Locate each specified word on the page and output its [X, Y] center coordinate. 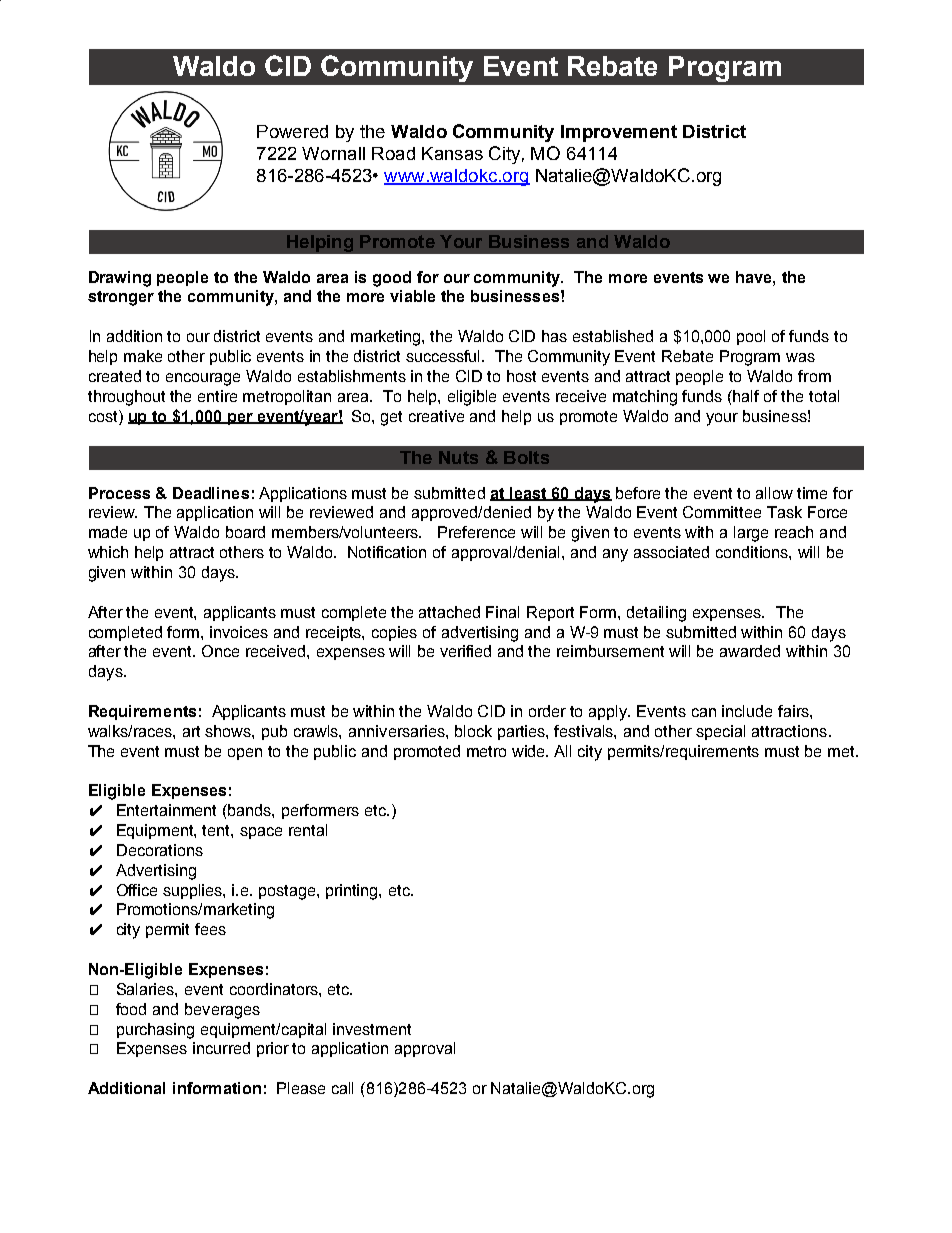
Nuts [458, 457]
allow [774, 493]
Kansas [452, 153]
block [473, 731]
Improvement [619, 133]
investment [372, 1029]
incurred [221, 1048]
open [245, 754]
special [720, 732]
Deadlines [211, 493]
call [342, 1088]
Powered [292, 131]
